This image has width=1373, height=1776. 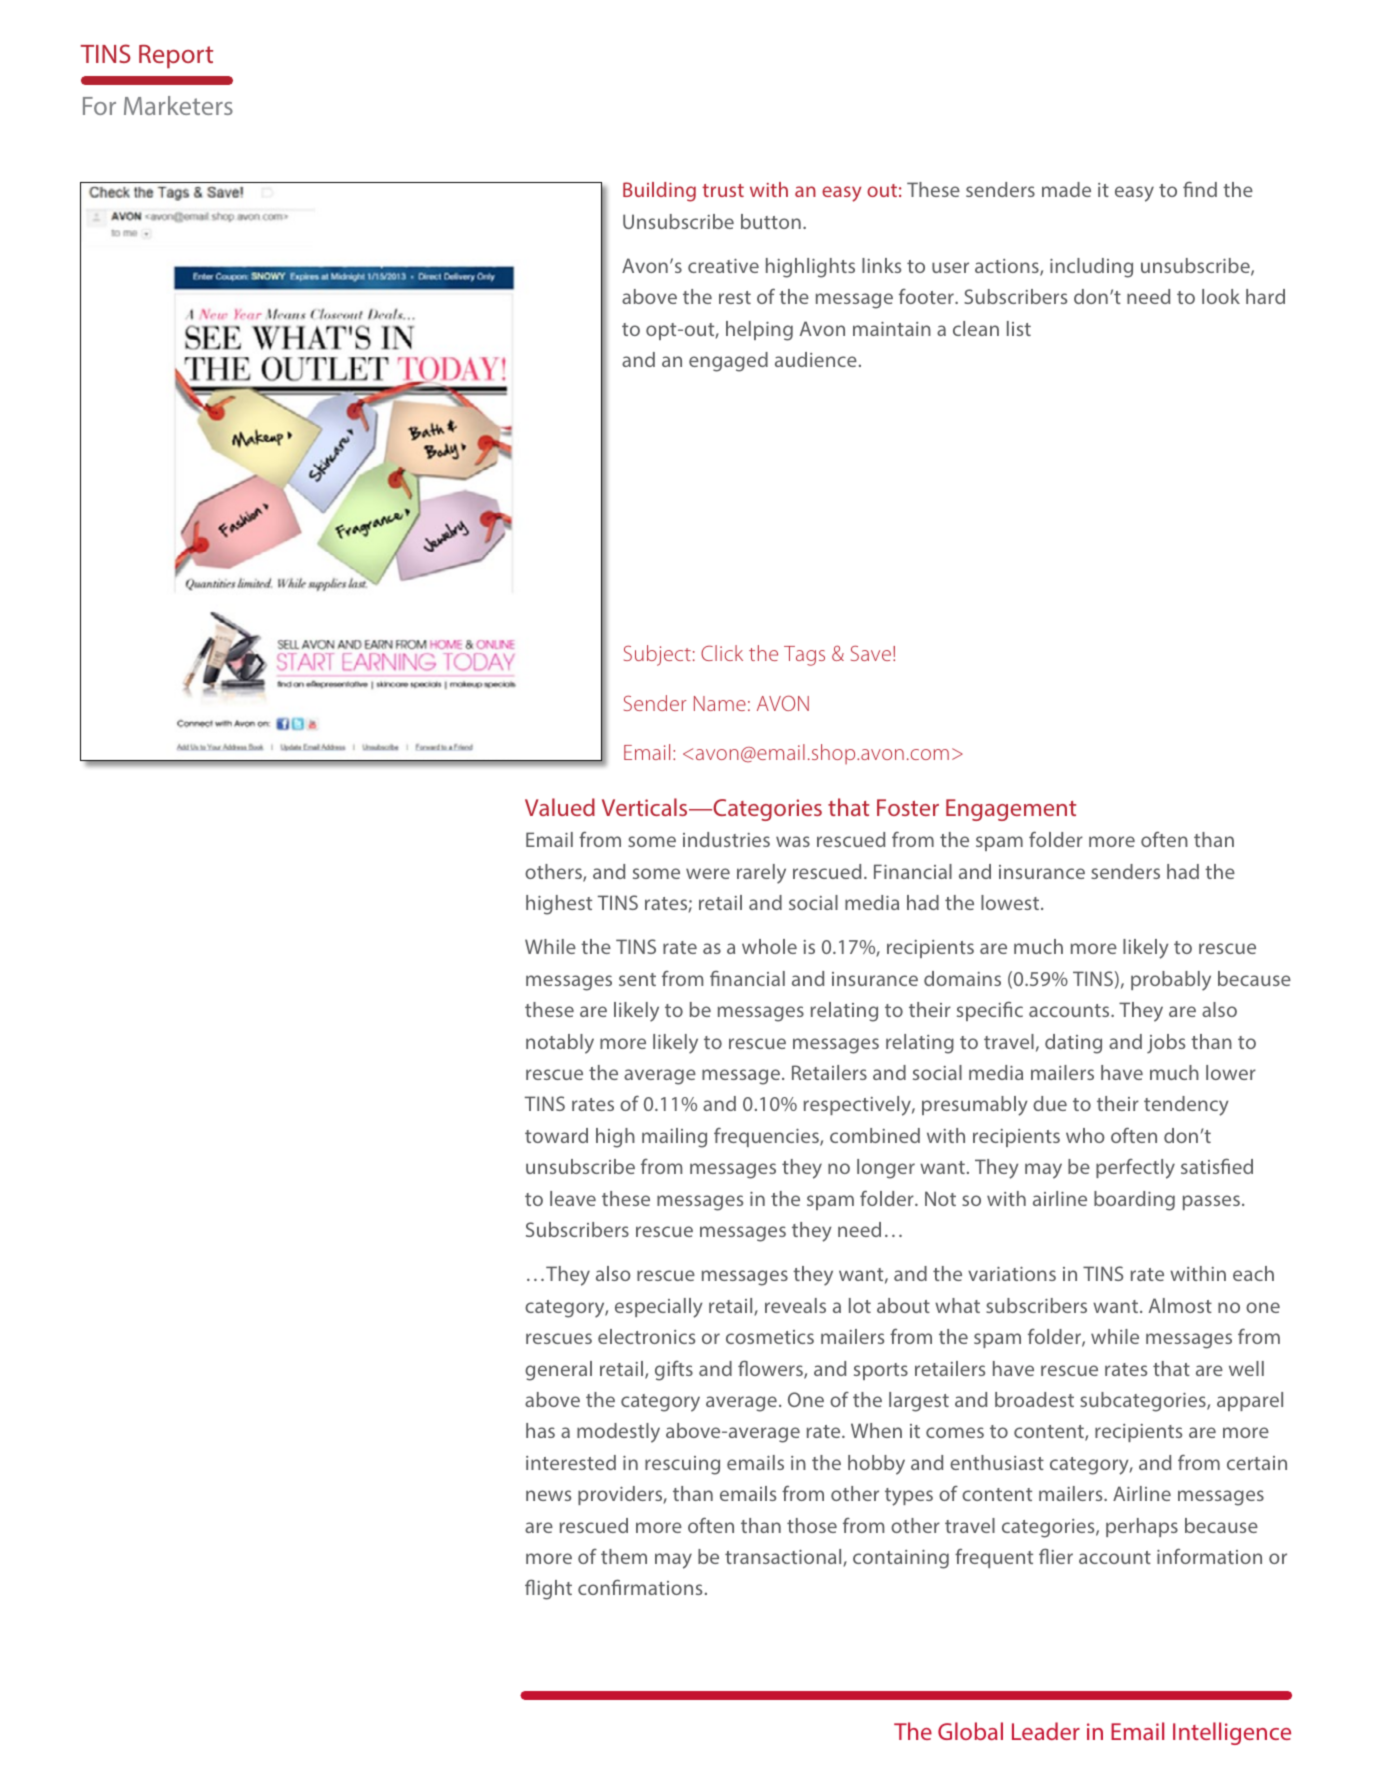 I want to click on gifts, so click(x=674, y=1371).
